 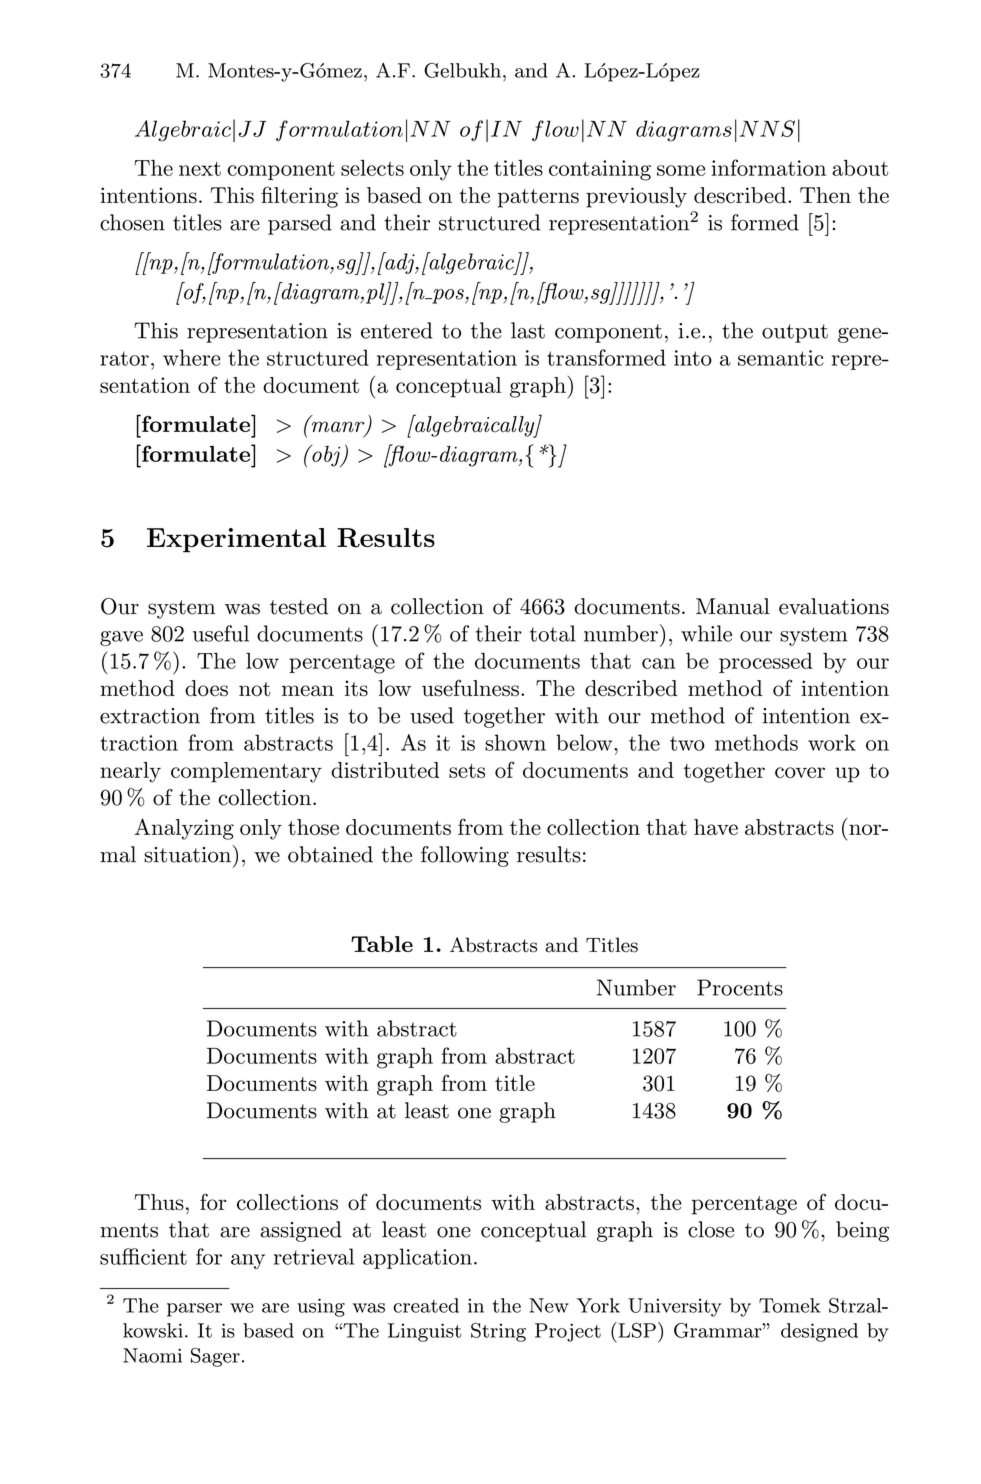 What do you see at coordinates (498, 1332) in the document?
I see `String` at bounding box center [498, 1332].
